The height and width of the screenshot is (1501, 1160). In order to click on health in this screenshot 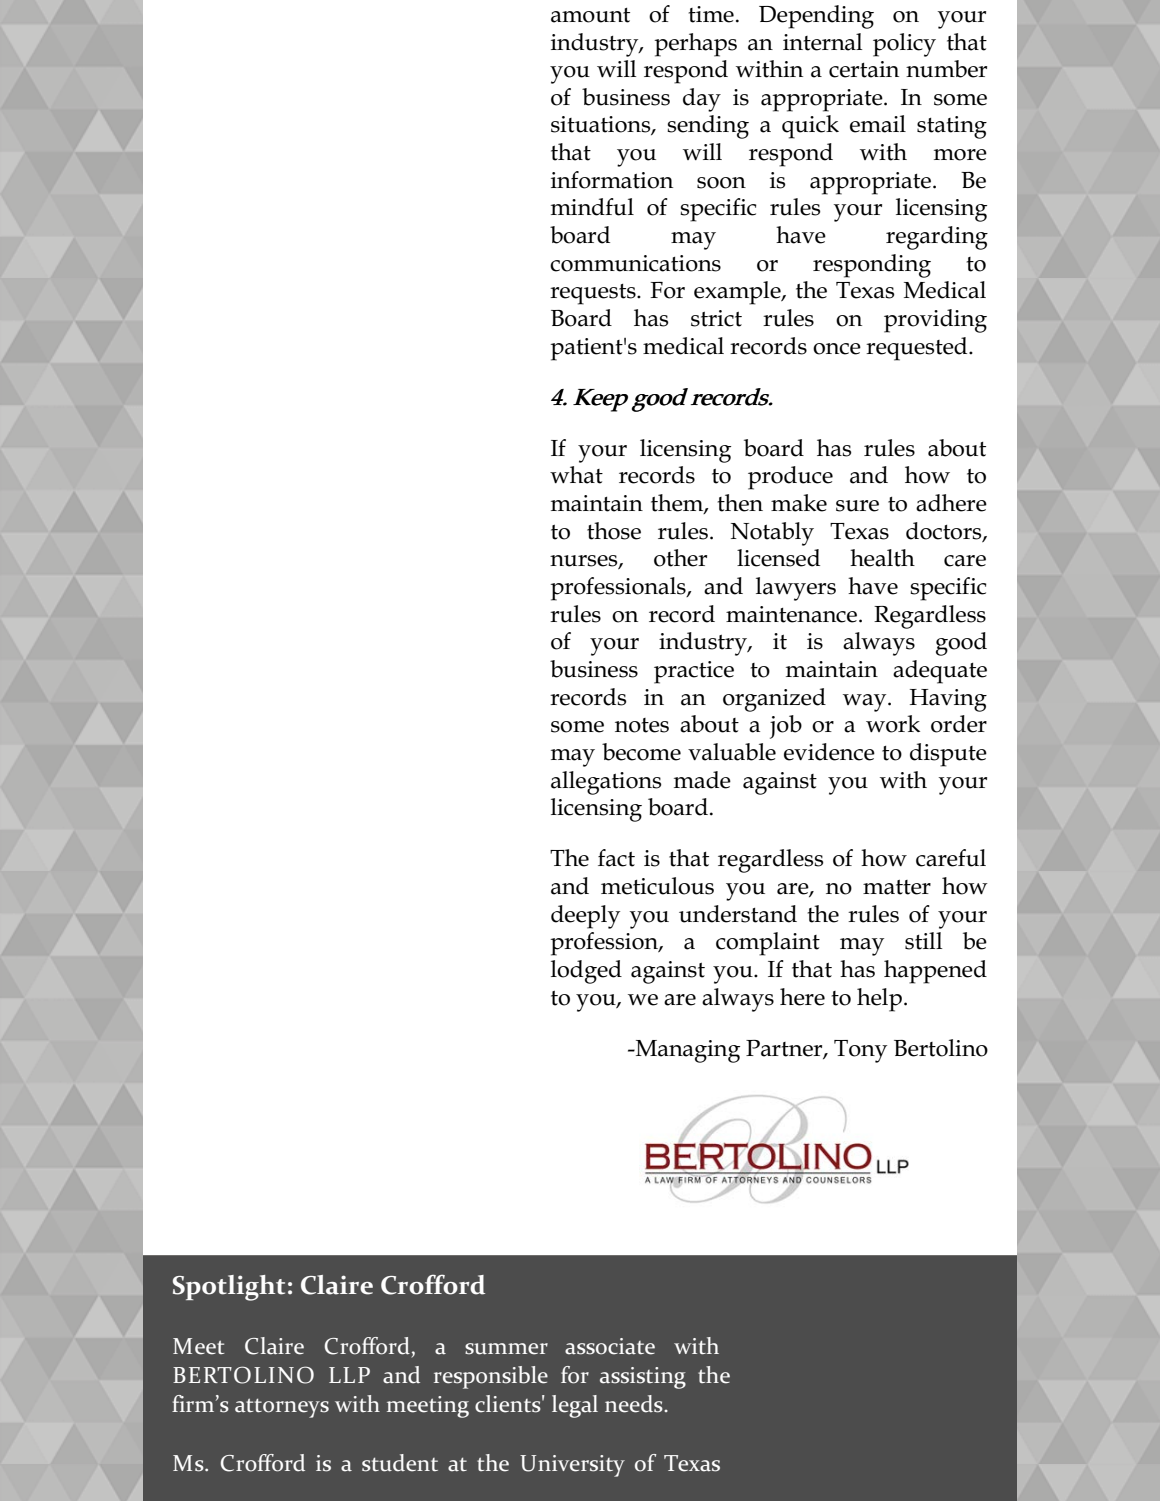, I will do `click(882, 558)`.
